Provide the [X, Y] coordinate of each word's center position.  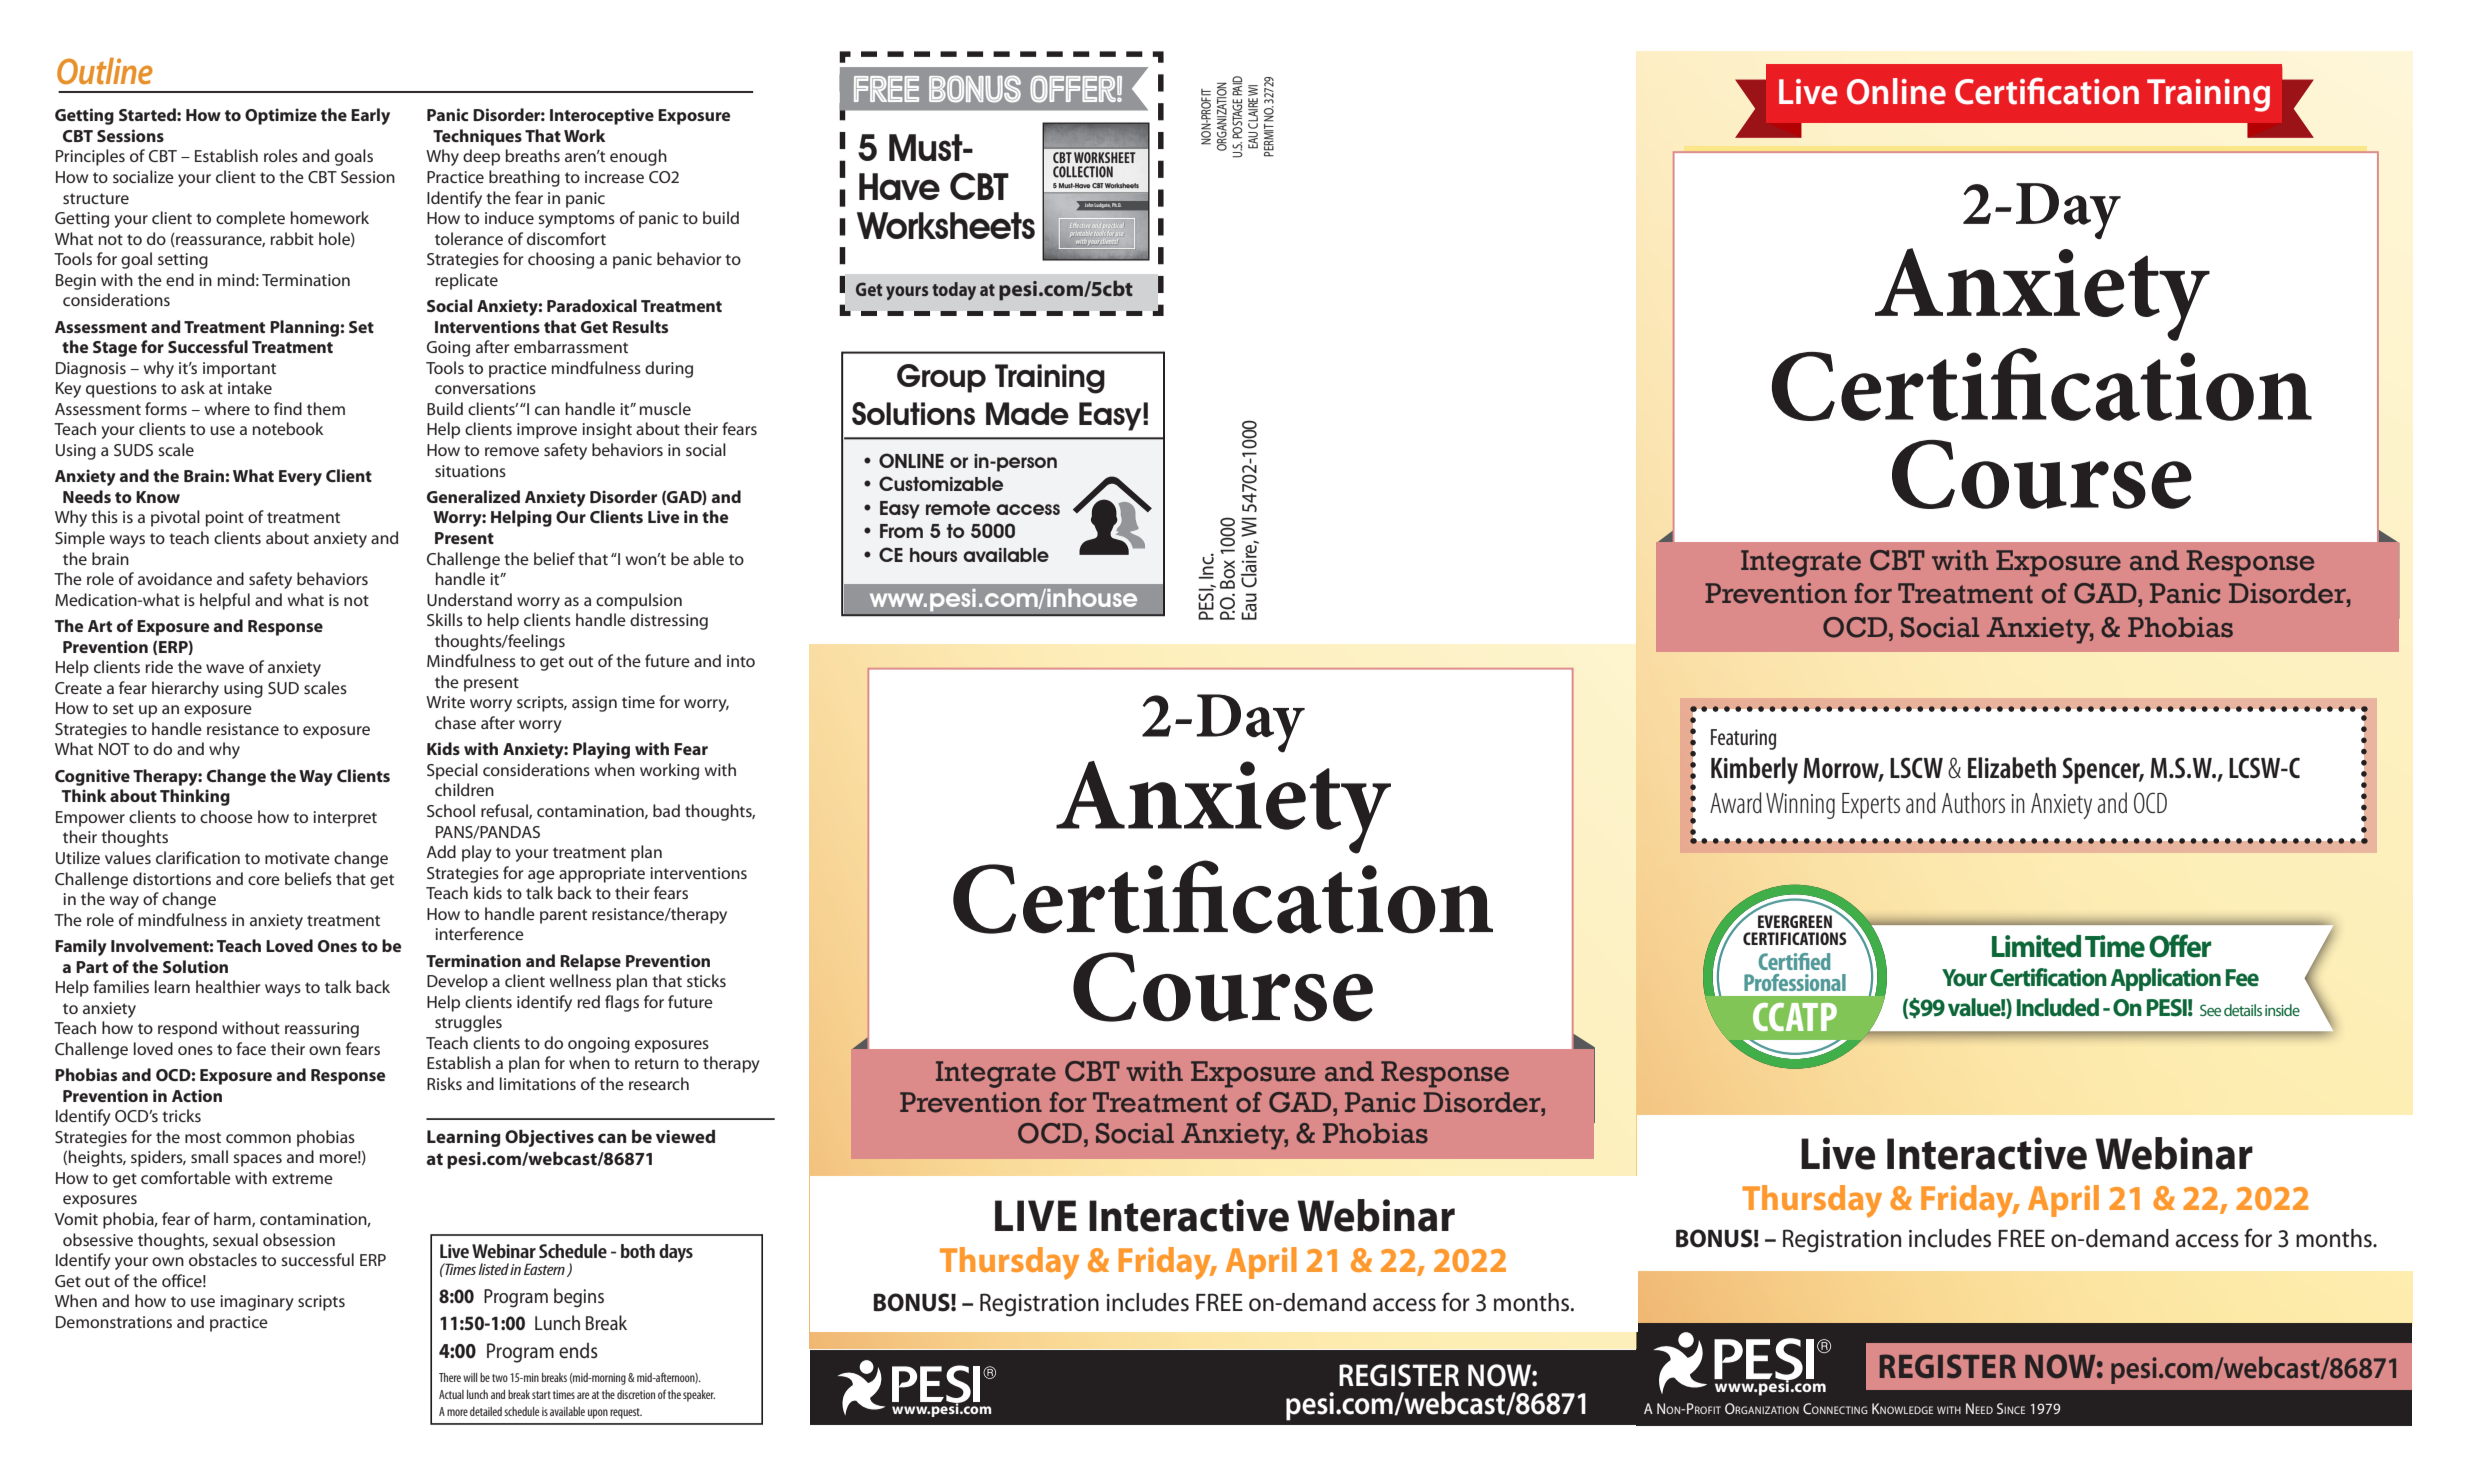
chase [455, 722]
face [251, 1048]
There [450, 1377]
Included [2058, 1007]
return [657, 1063]
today [954, 291]
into [741, 661]
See [2210, 1010]
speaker [699, 1396]
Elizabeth [2012, 767]
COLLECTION [1083, 172]
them [326, 408]
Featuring [1743, 739]
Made [1027, 413]
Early [370, 116]
